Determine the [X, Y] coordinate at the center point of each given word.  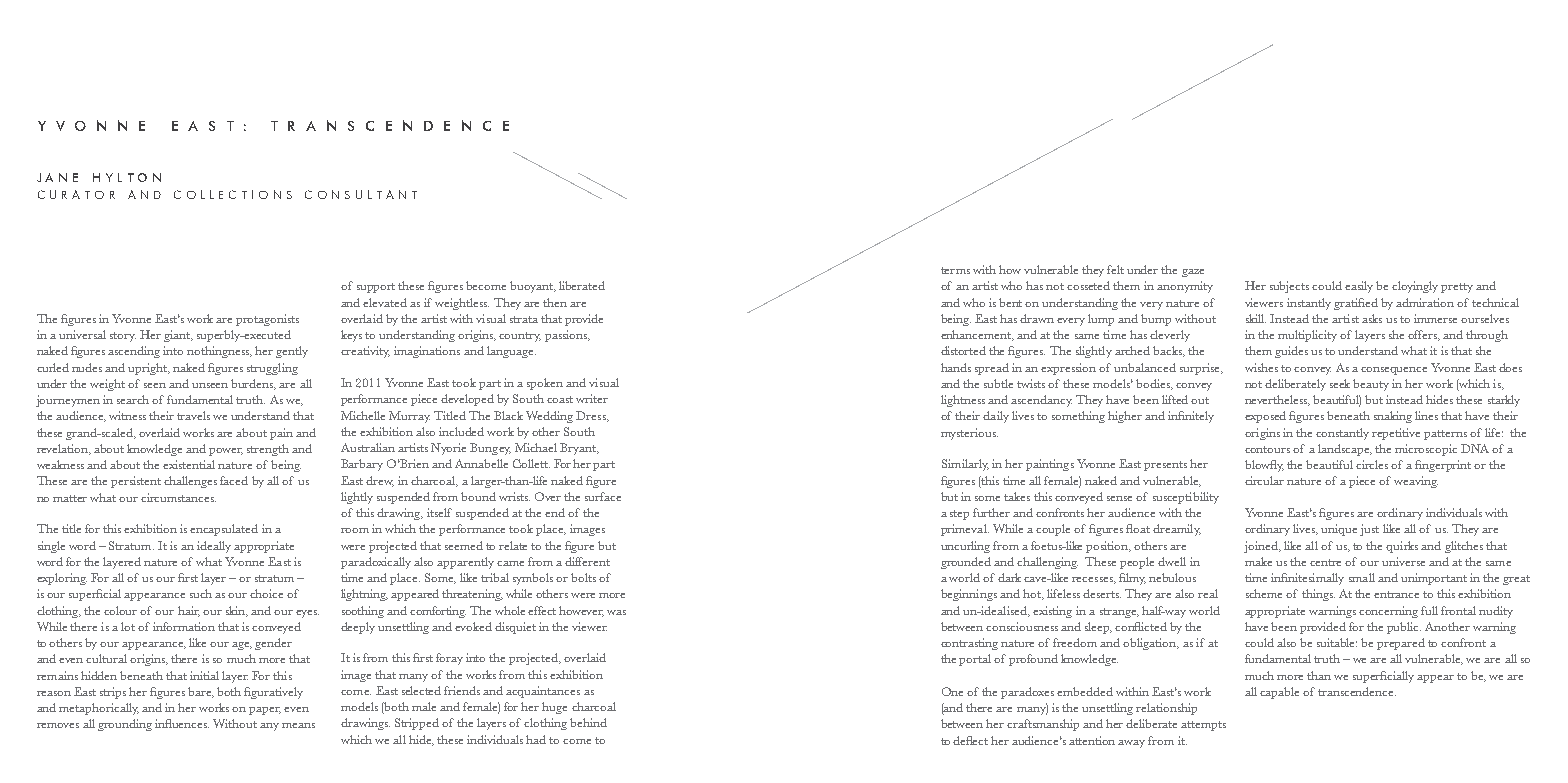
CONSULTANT [361, 194]
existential [189, 464]
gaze [1193, 273]
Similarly [965, 465]
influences [182, 723]
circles [1372, 464]
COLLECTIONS [233, 194]
